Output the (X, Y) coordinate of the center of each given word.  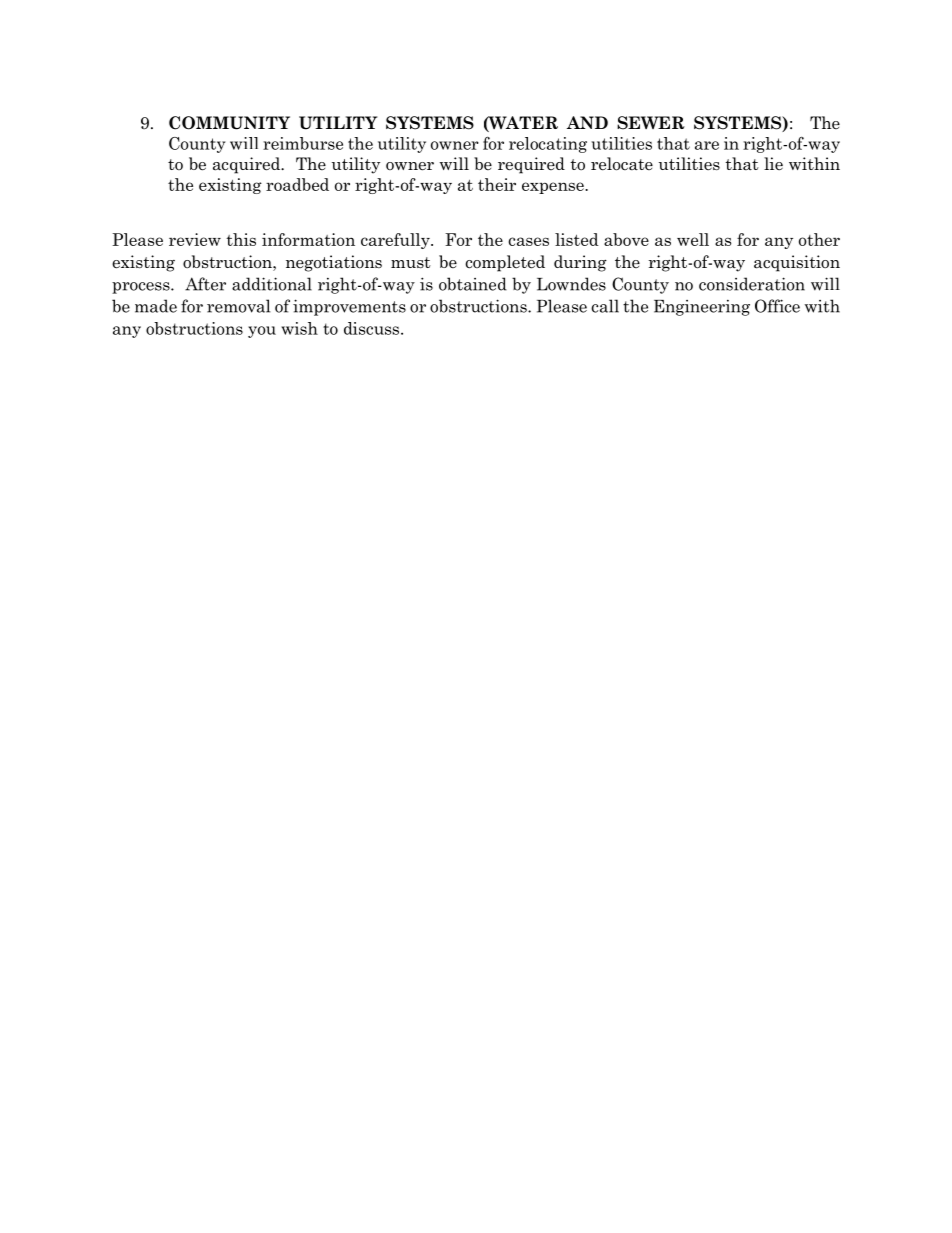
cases (528, 241)
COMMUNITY (229, 123)
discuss (373, 328)
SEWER (651, 123)
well (693, 239)
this (241, 239)
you (262, 332)
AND (587, 122)
